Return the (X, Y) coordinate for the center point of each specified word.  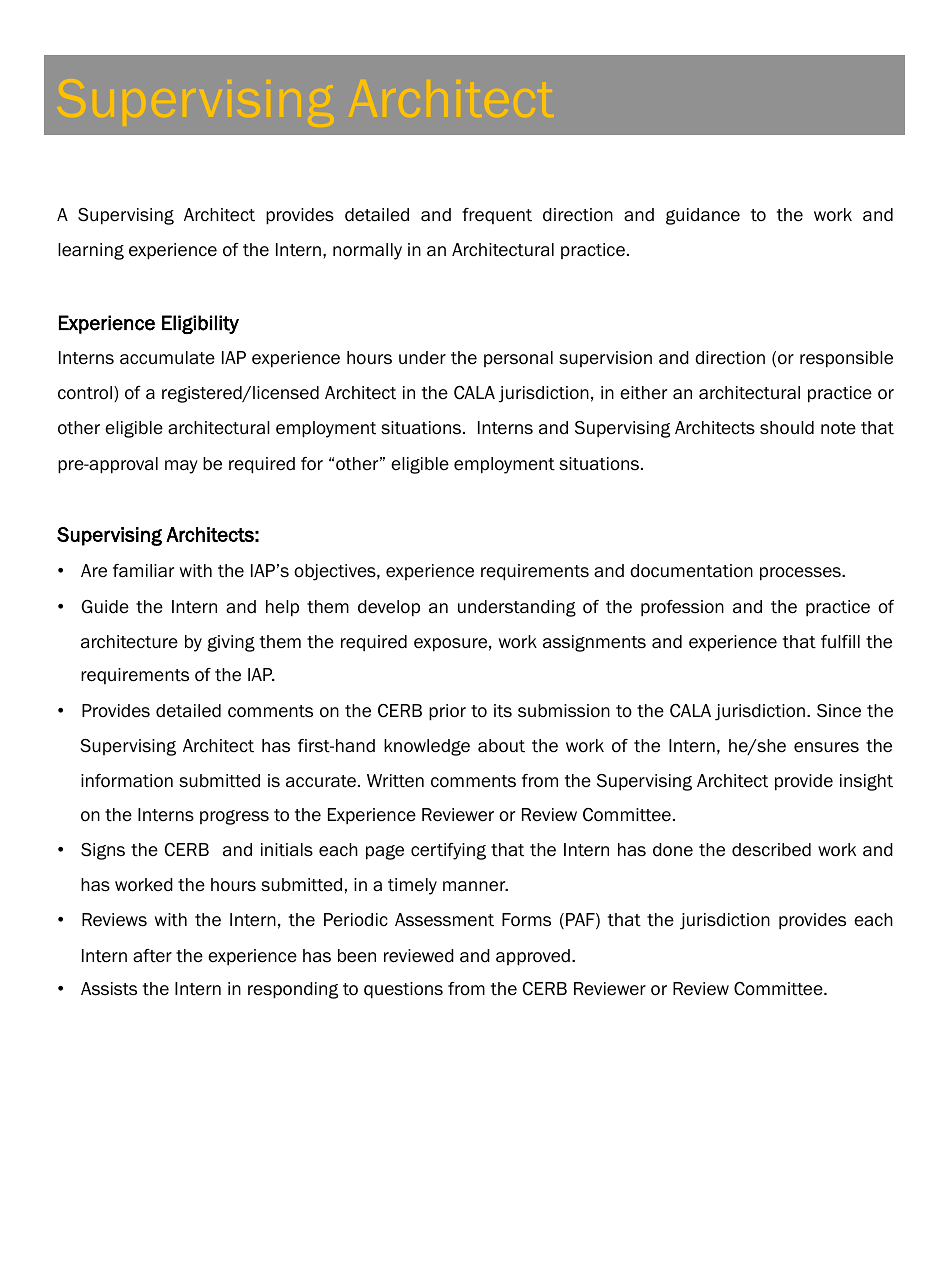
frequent (497, 216)
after (152, 956)
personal (518, 359)
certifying (448, 851)
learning (91, 251)
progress (234, 817)
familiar (143, 571)
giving (231, 643)
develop (389, 608)
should (787, 428)
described (771, 850)
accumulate (167, 358)
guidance (703, 216)
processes (801, 574)
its (503, 711)
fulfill (840, 642)
